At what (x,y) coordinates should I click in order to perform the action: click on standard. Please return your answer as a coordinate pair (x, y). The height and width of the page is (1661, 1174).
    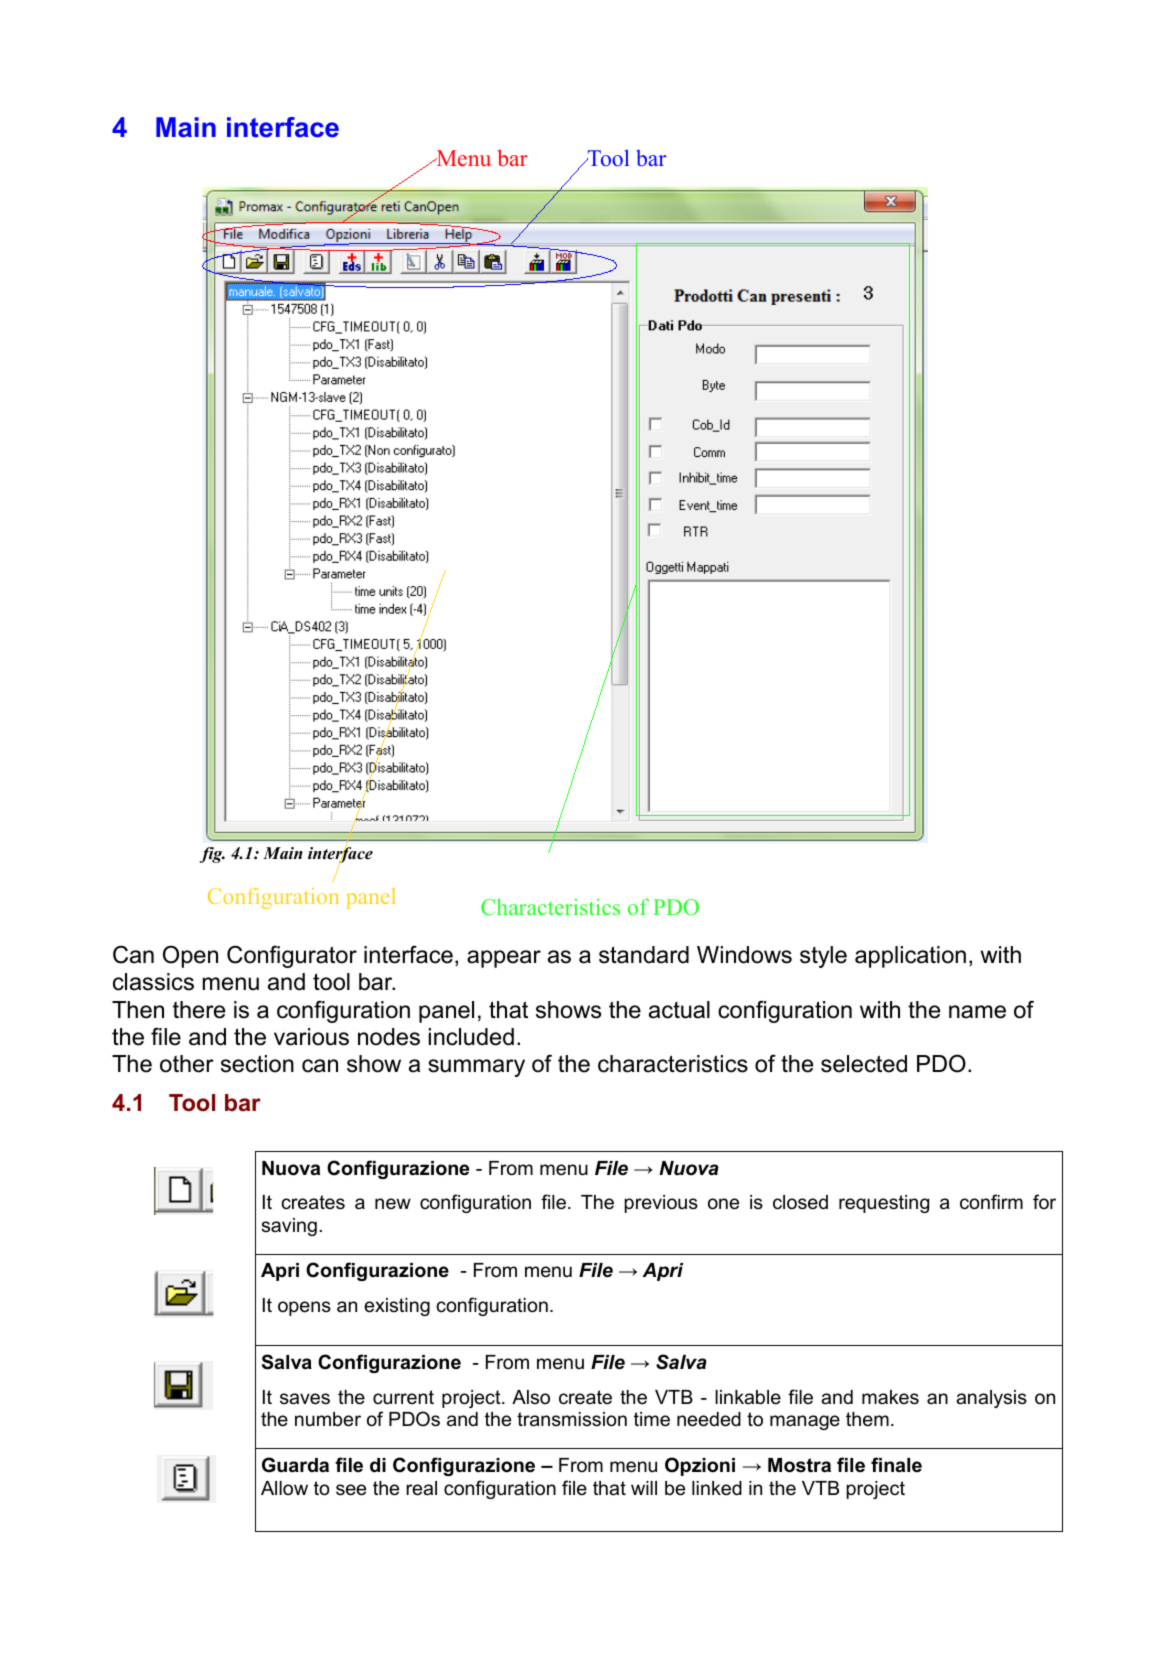
    Looking at the image, I should click on (644, 955).
